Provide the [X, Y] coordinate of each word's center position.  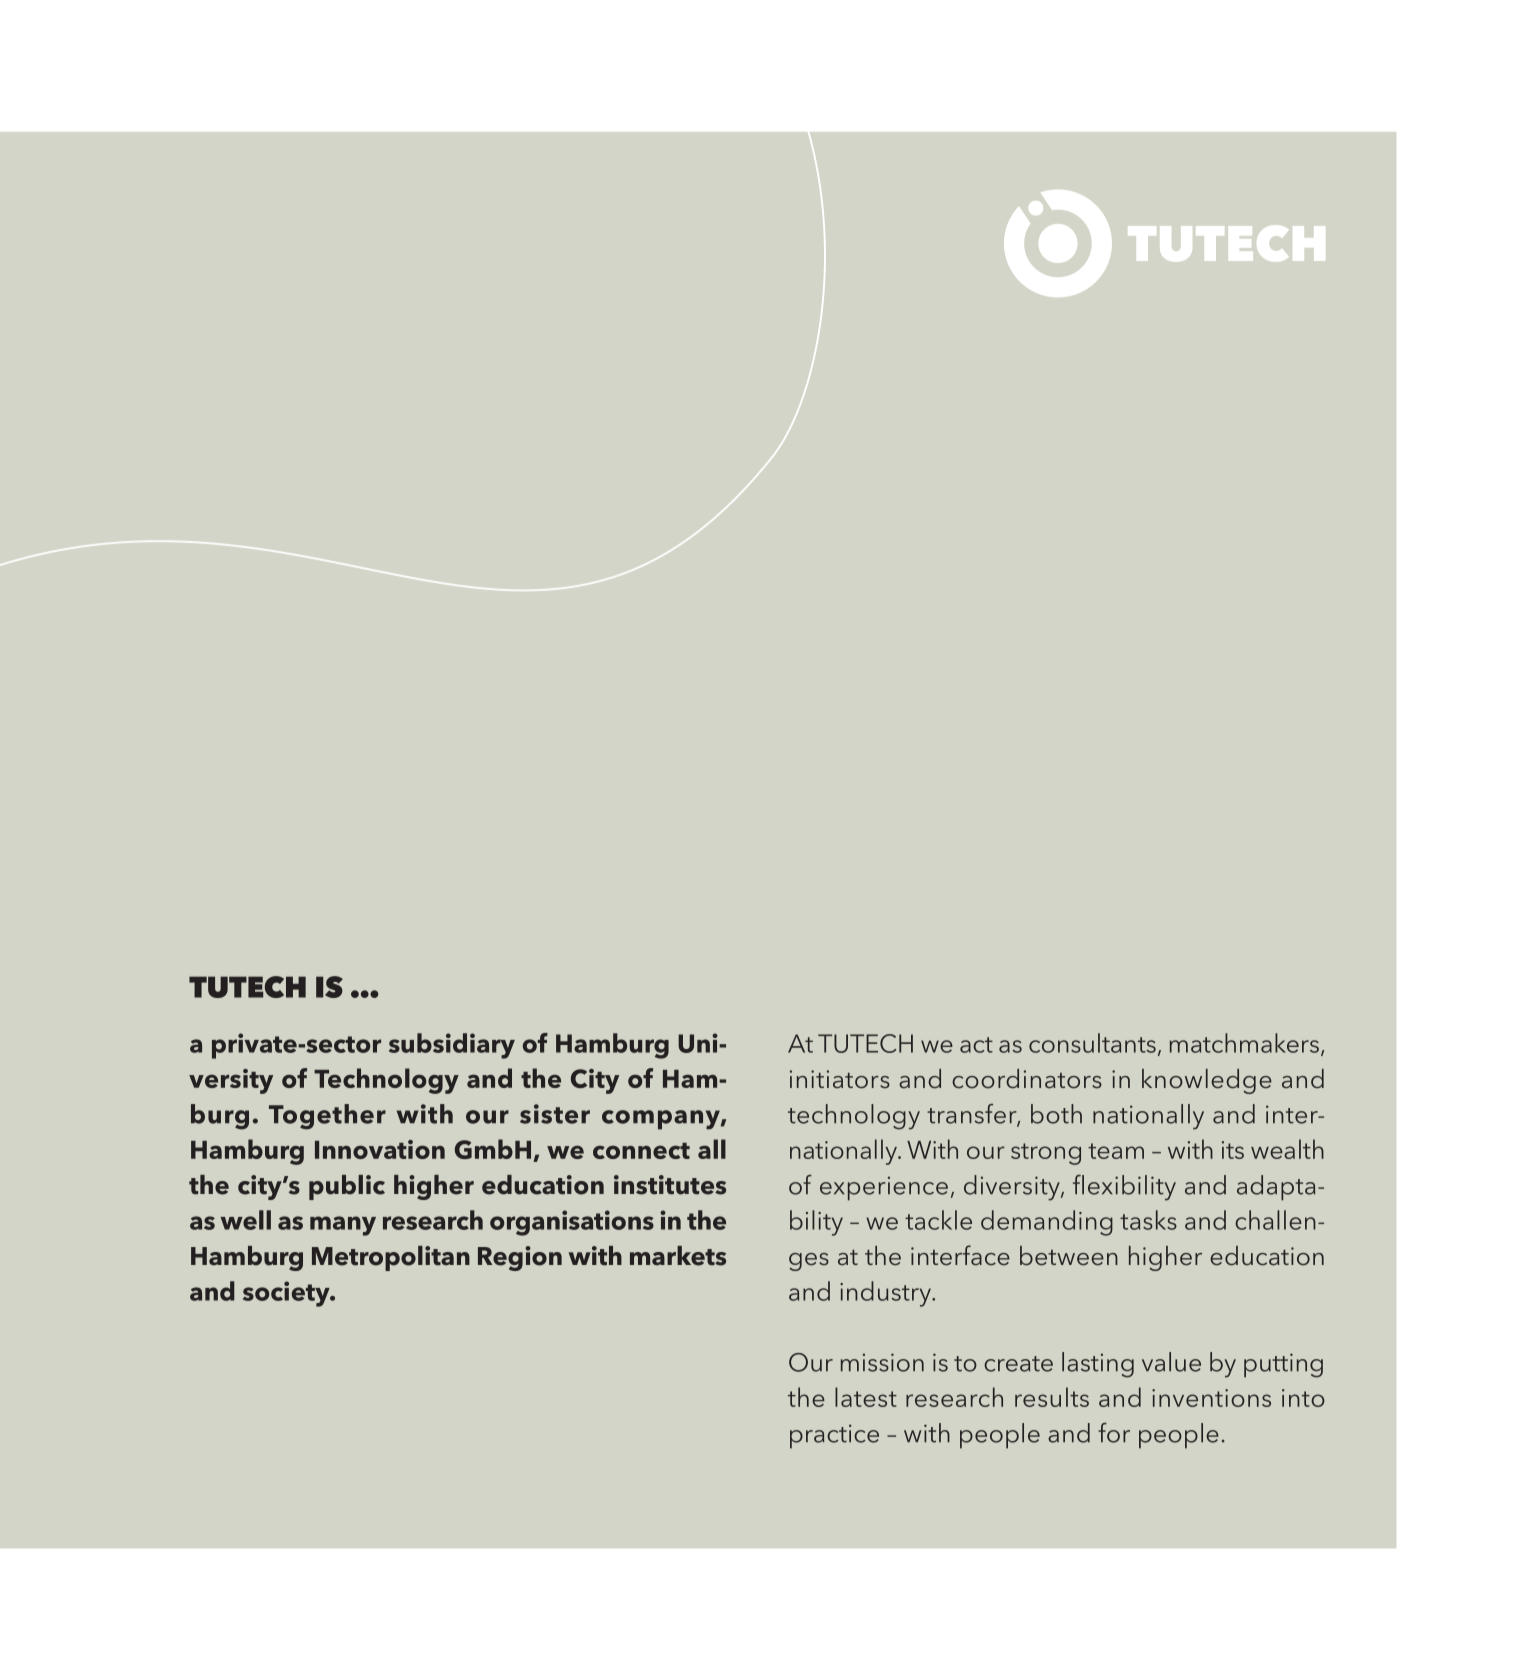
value [1171, 1362]
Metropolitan [391, 1258]
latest [866, 1397]
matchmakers [1244, 1043]
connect [641, 1151]
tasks [1148, 1220]
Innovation [380, 1149]
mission [882, 1362]
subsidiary [452, 1046]
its [1233, 1150]
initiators [840, 1079]
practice [834, 1436]
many [343, 1226]
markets [678, 1256]
